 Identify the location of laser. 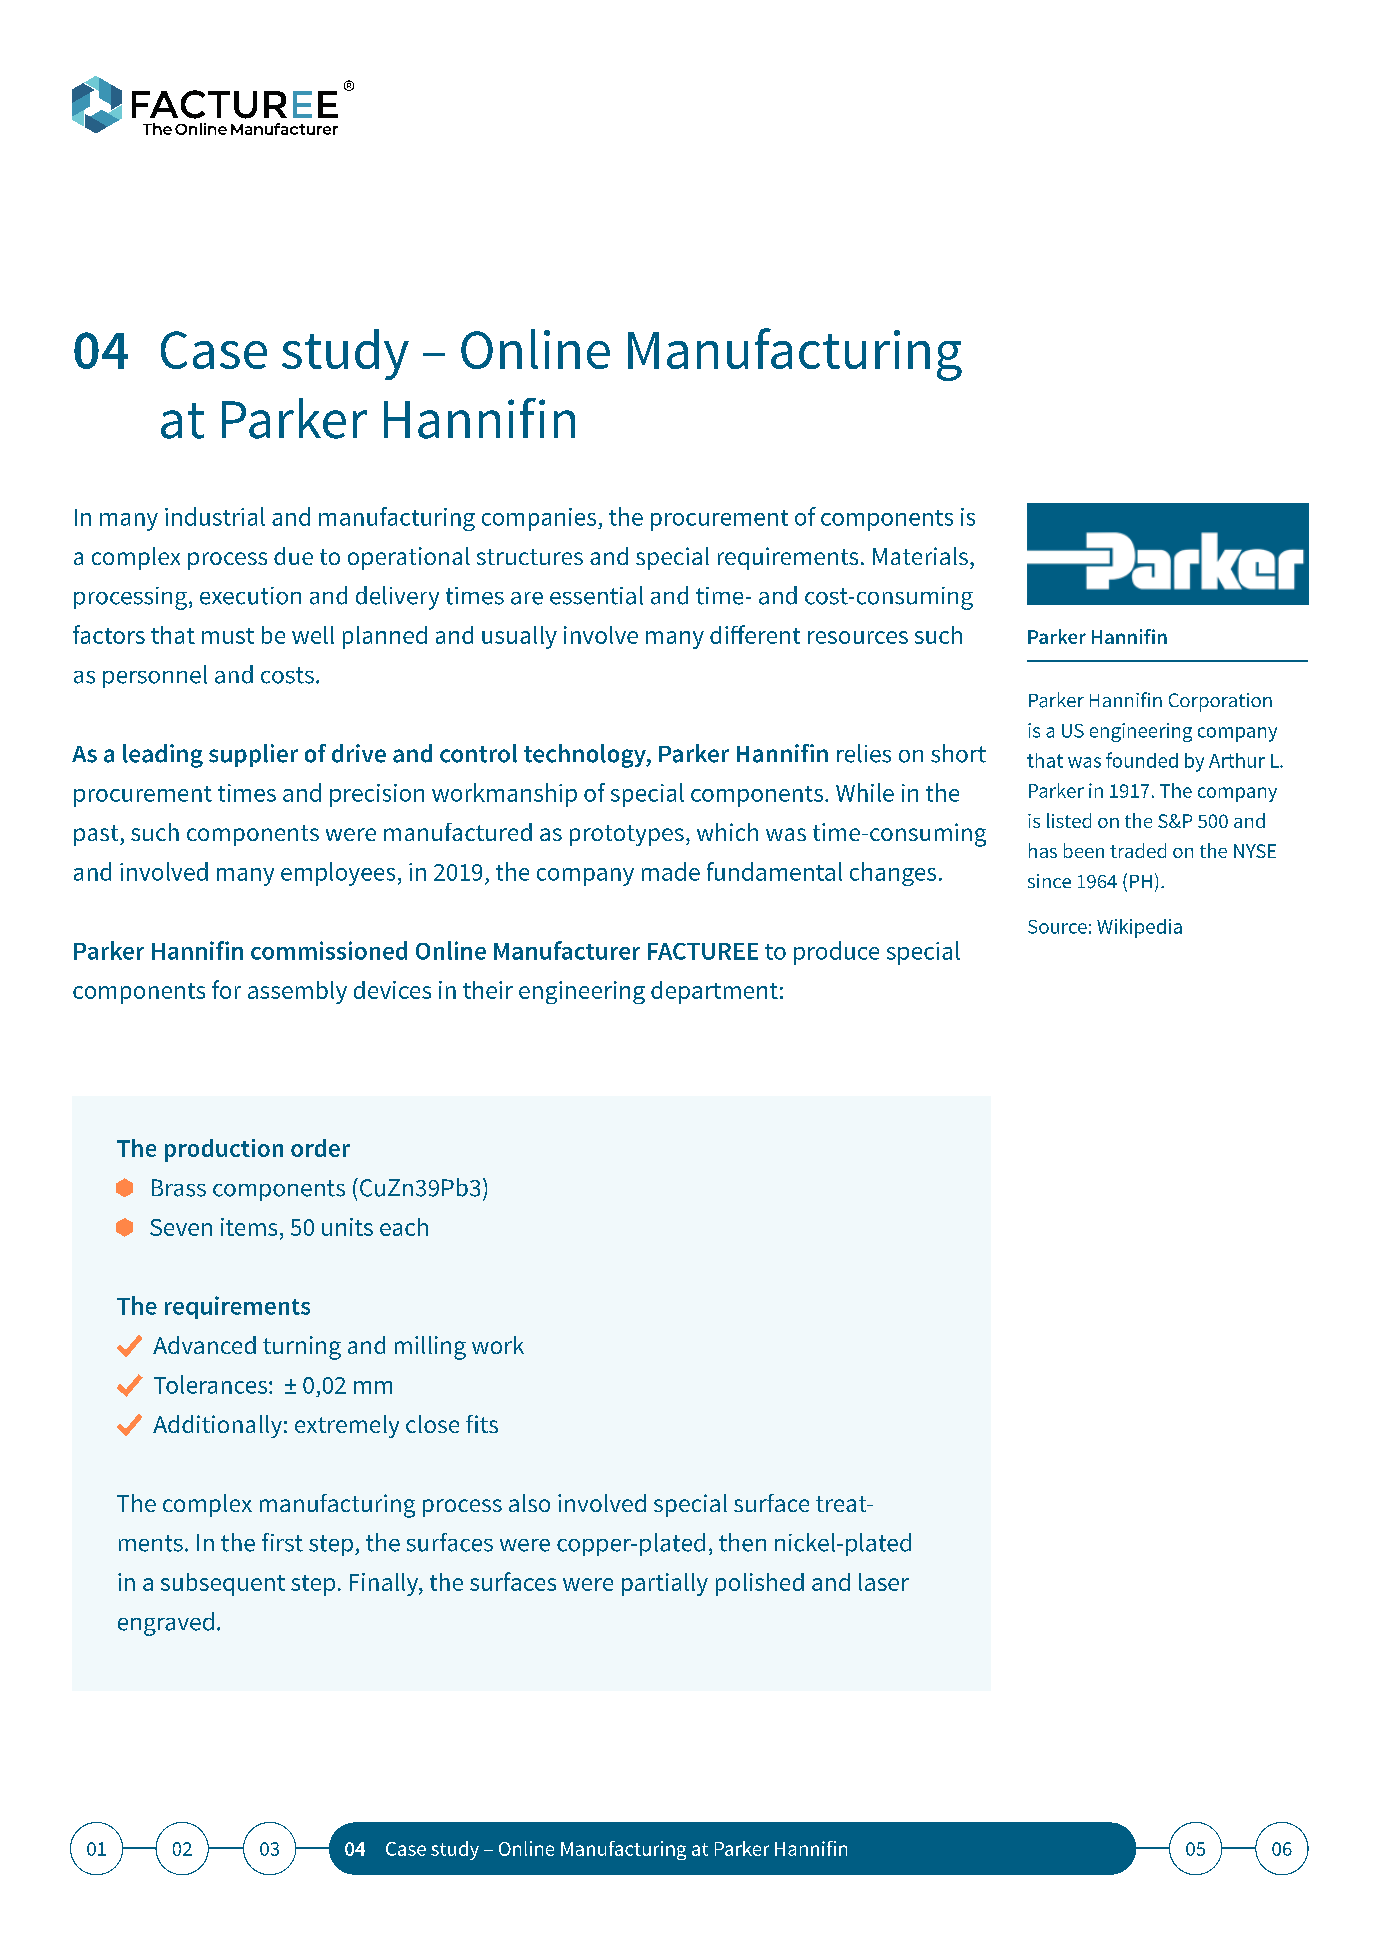
(884, 1582).
